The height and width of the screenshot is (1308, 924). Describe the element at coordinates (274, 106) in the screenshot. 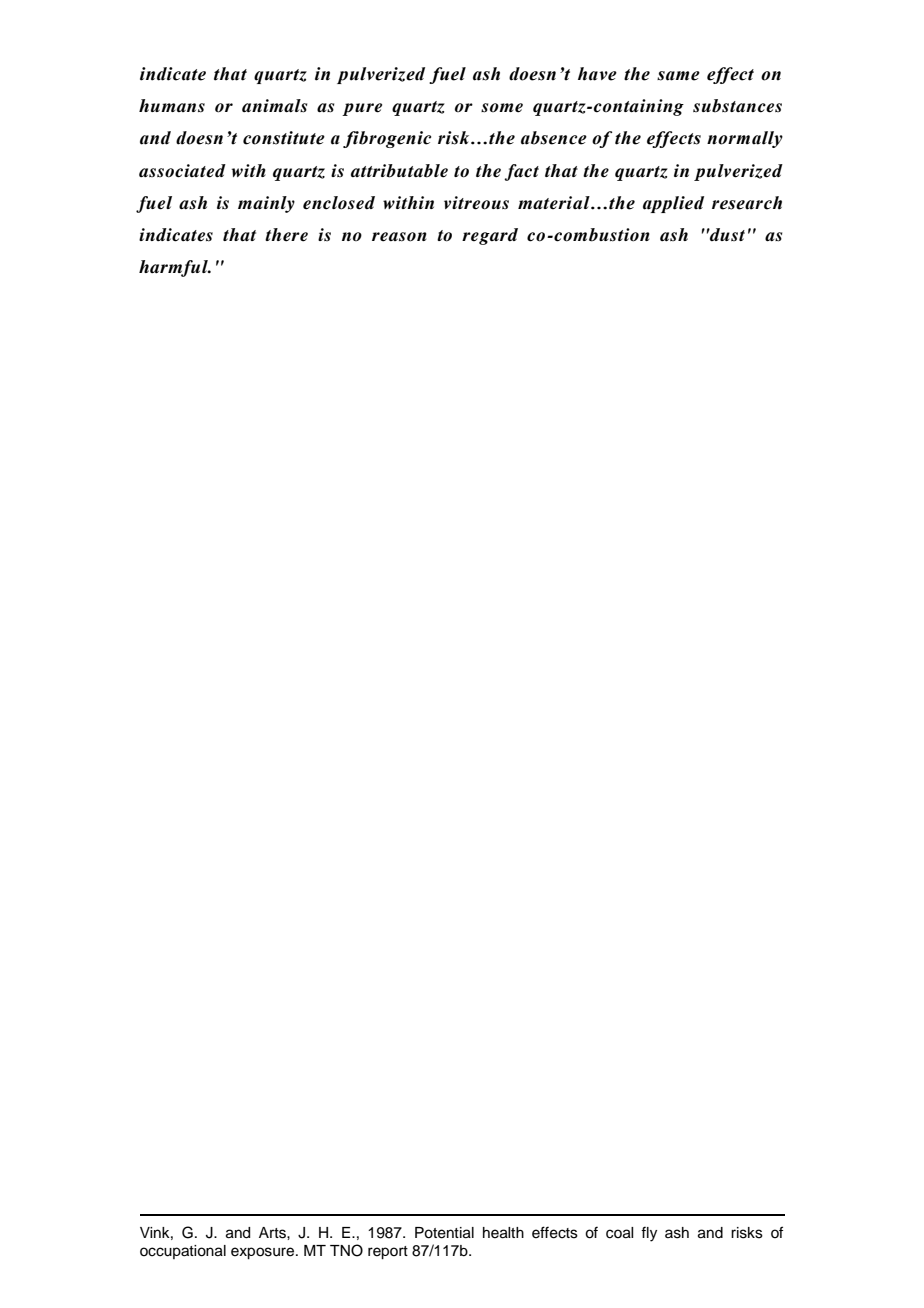

I see `animals` at that location.
